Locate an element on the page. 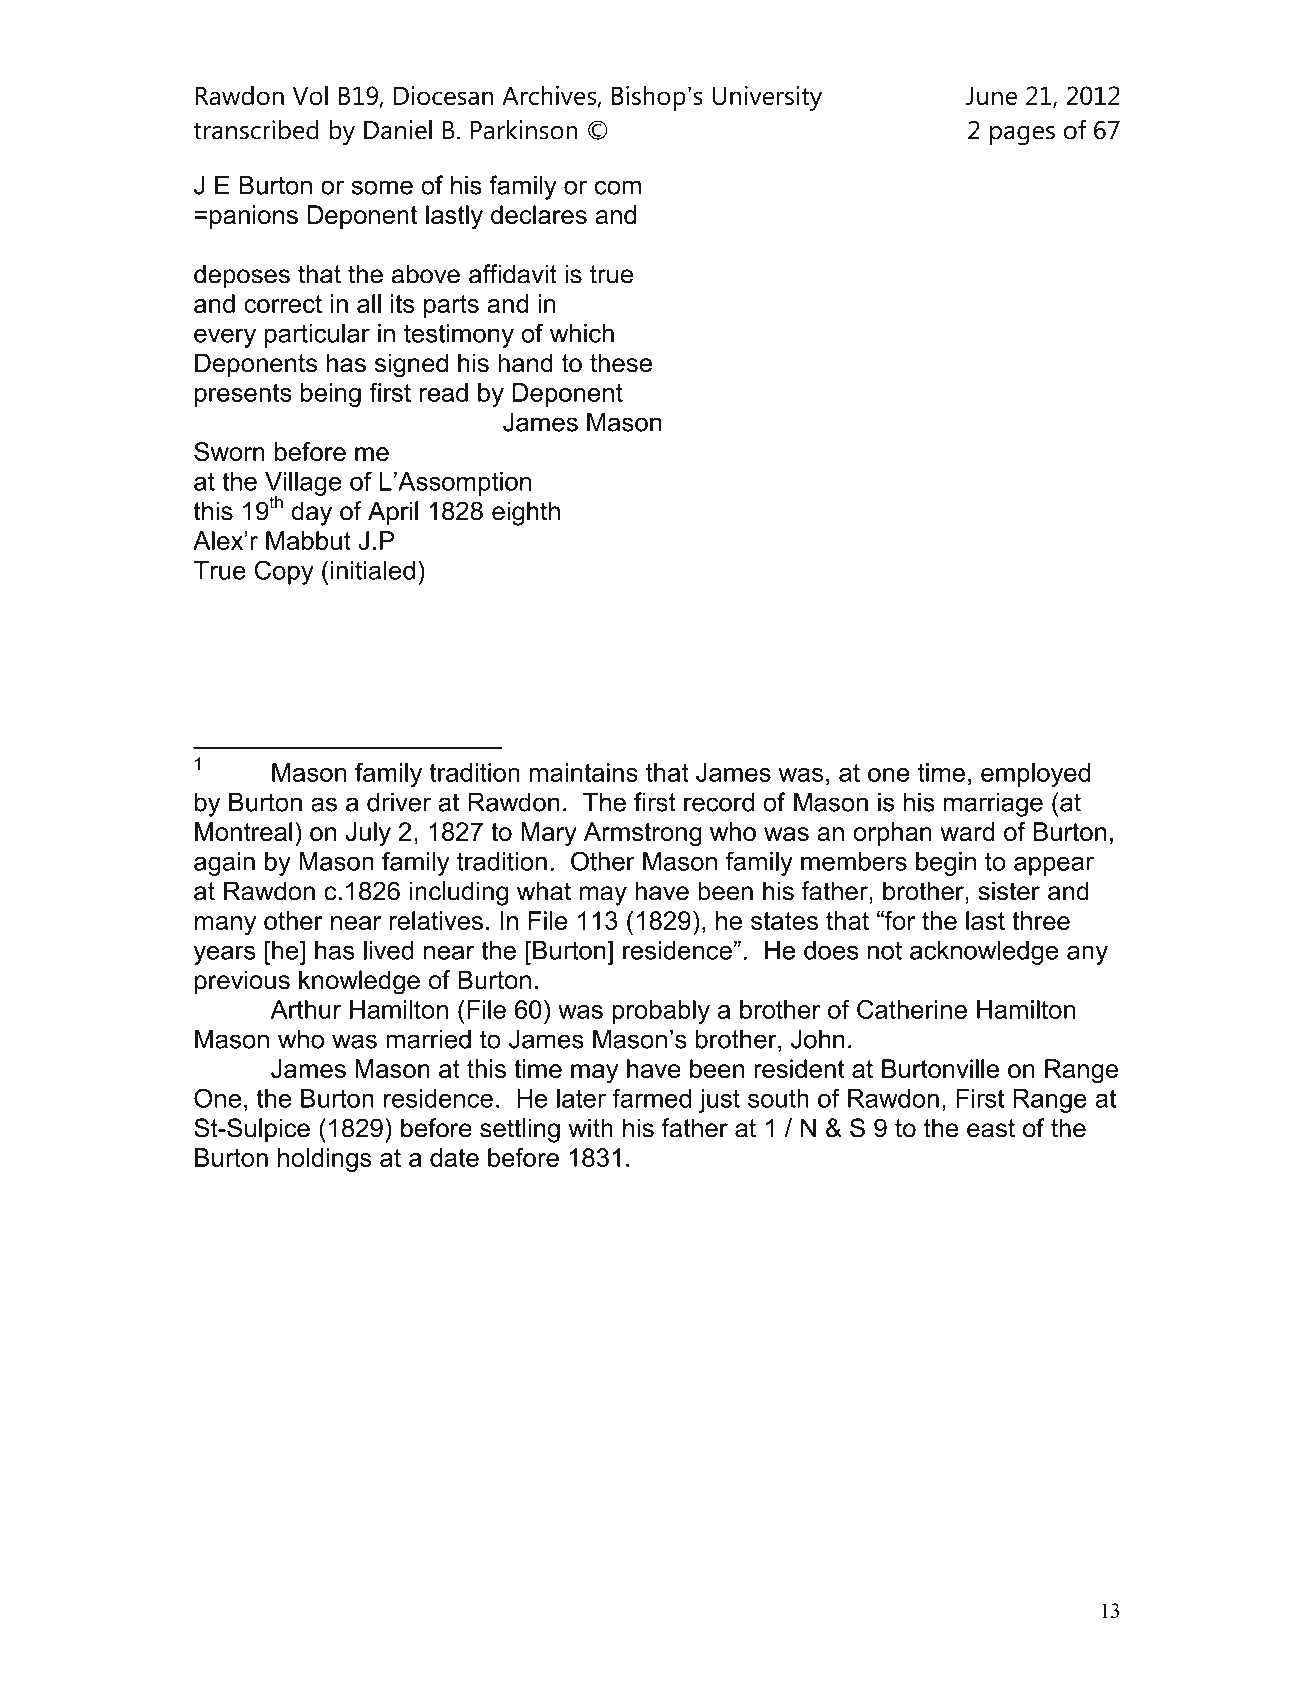 Image resolution: width=1314 pixels, height=1700 pixels. Armstrong is located at coordinates (643, 834).
